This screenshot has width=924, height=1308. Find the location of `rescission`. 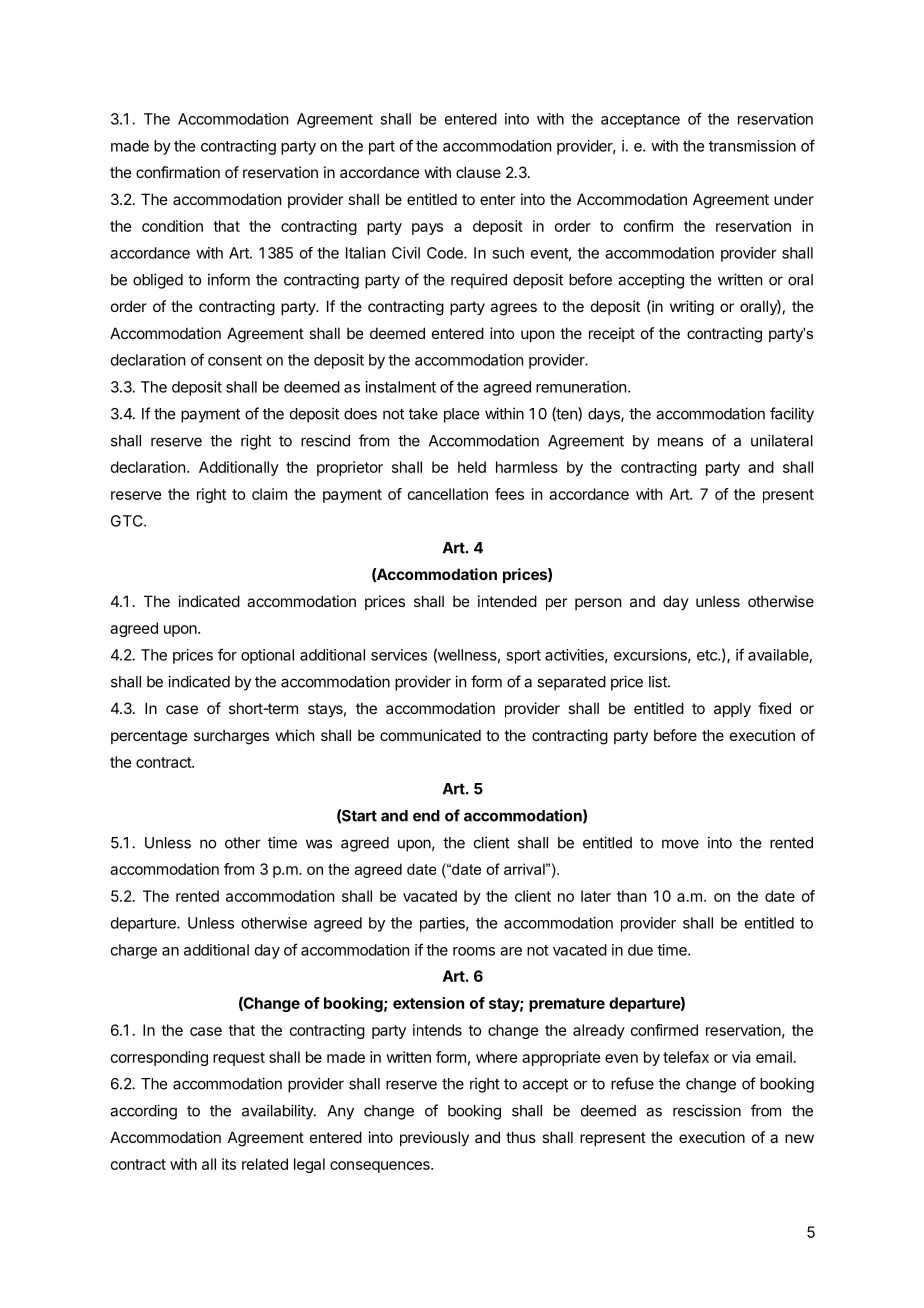

rescission is located at coordinates (707, 1110).
